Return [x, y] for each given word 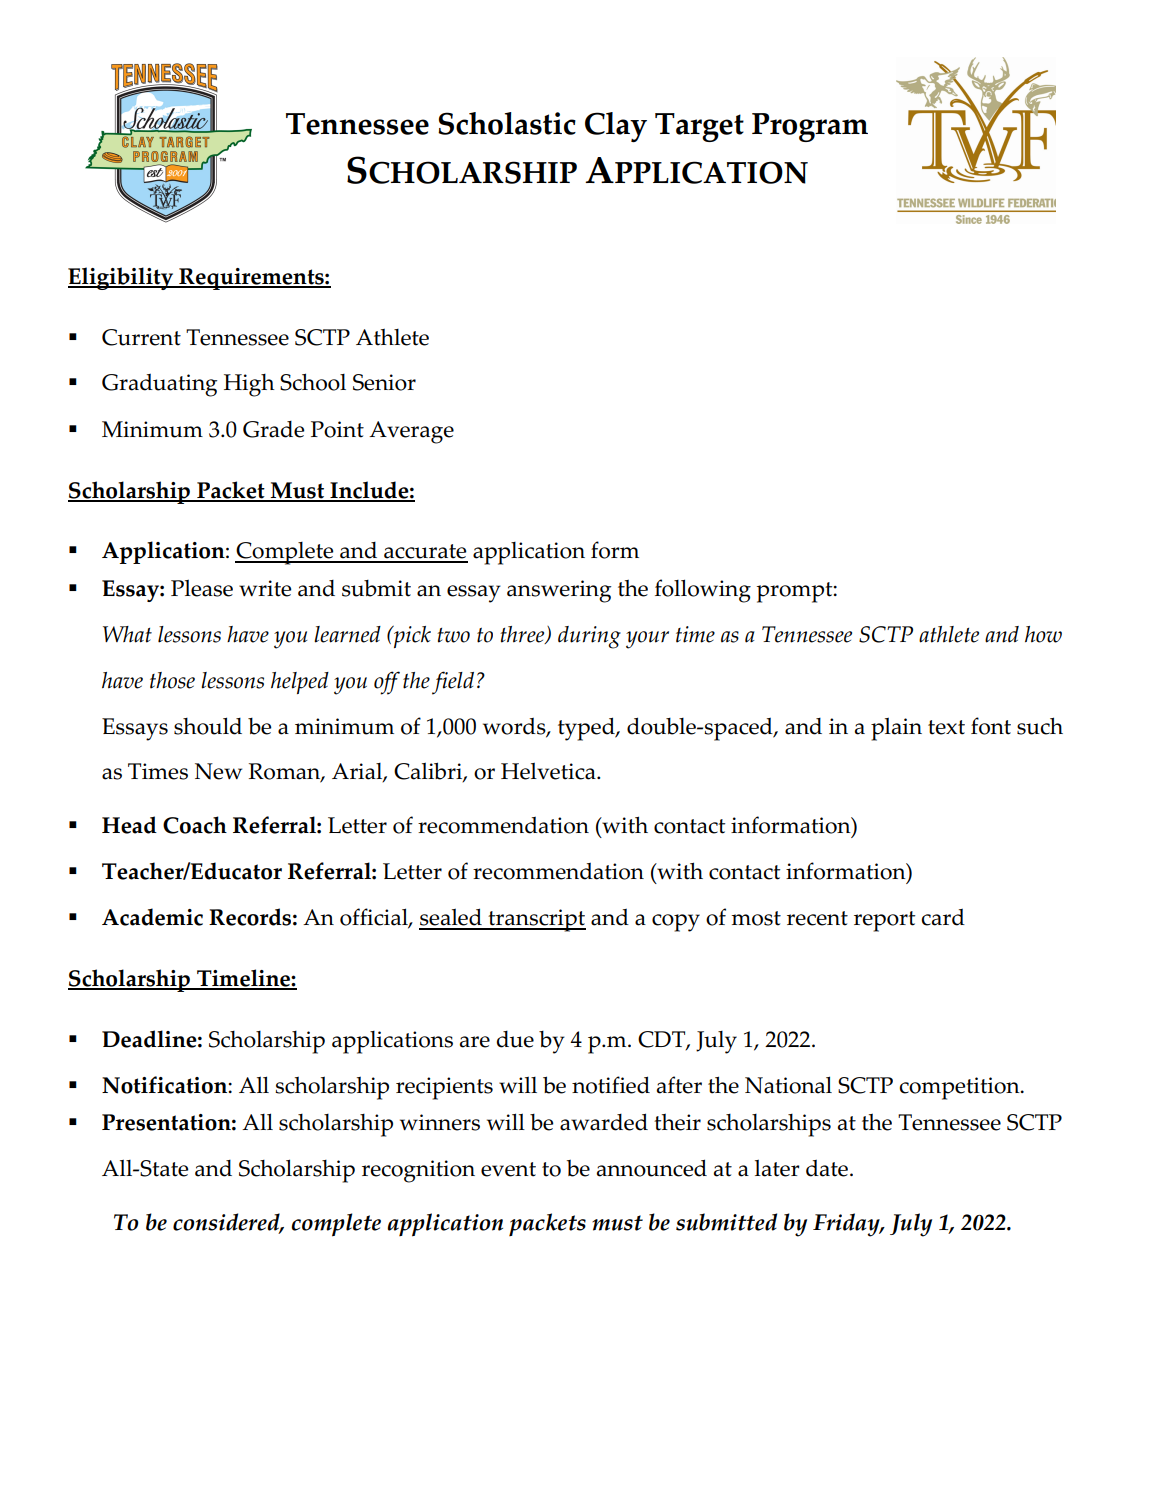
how [1043, 634]
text [946, 727]
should [208, 726]
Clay [616, 127]
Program [810, 127]
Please [202, 588]
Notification [165, 1085]
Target [699, 127]
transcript [536, 920]
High [249, 385]
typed [587, 729]
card [943, 917]
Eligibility [122, 278]
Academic [152, 917]
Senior [384, 382]
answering [559, 591]
